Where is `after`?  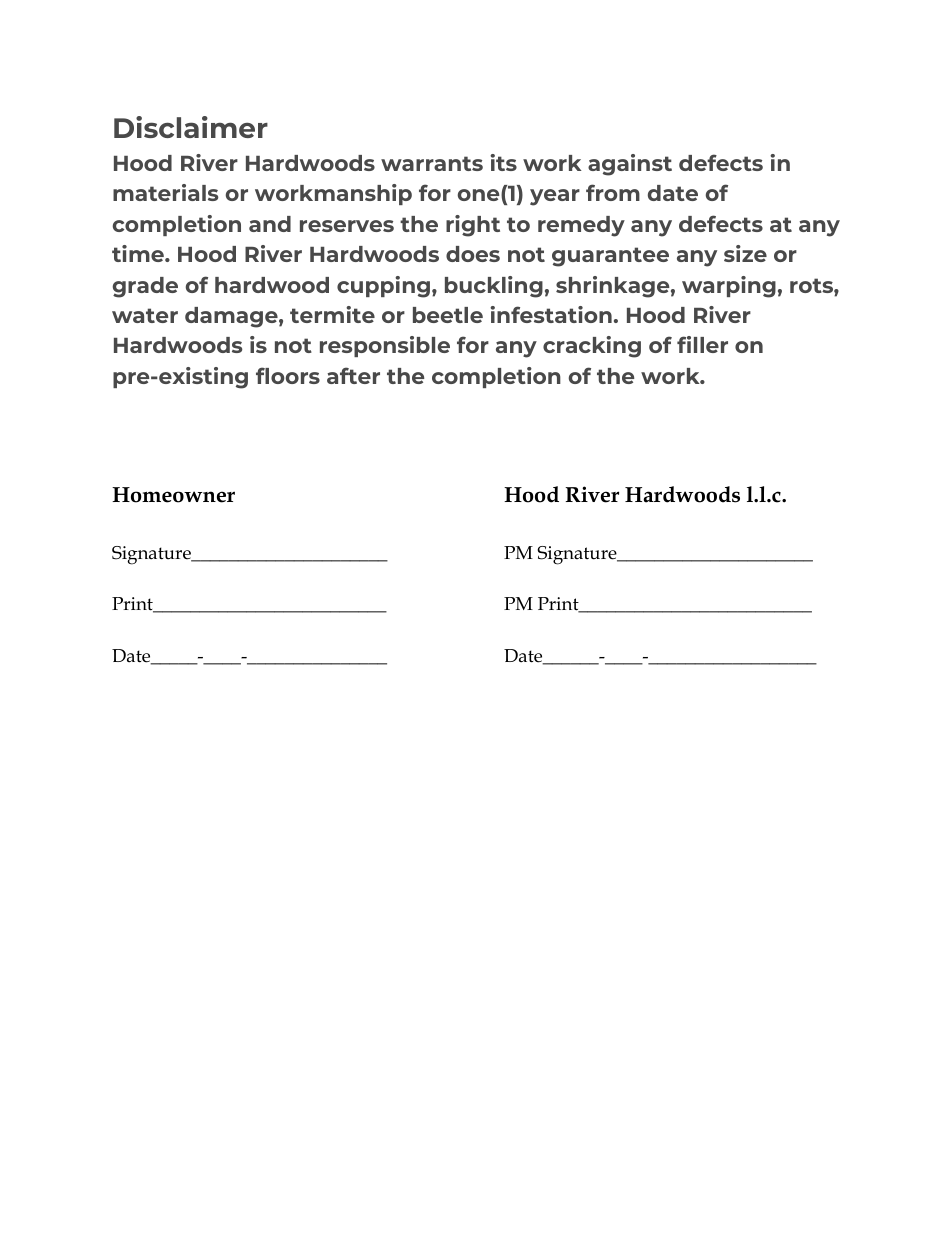 after is located at coordinates (353, 375).
